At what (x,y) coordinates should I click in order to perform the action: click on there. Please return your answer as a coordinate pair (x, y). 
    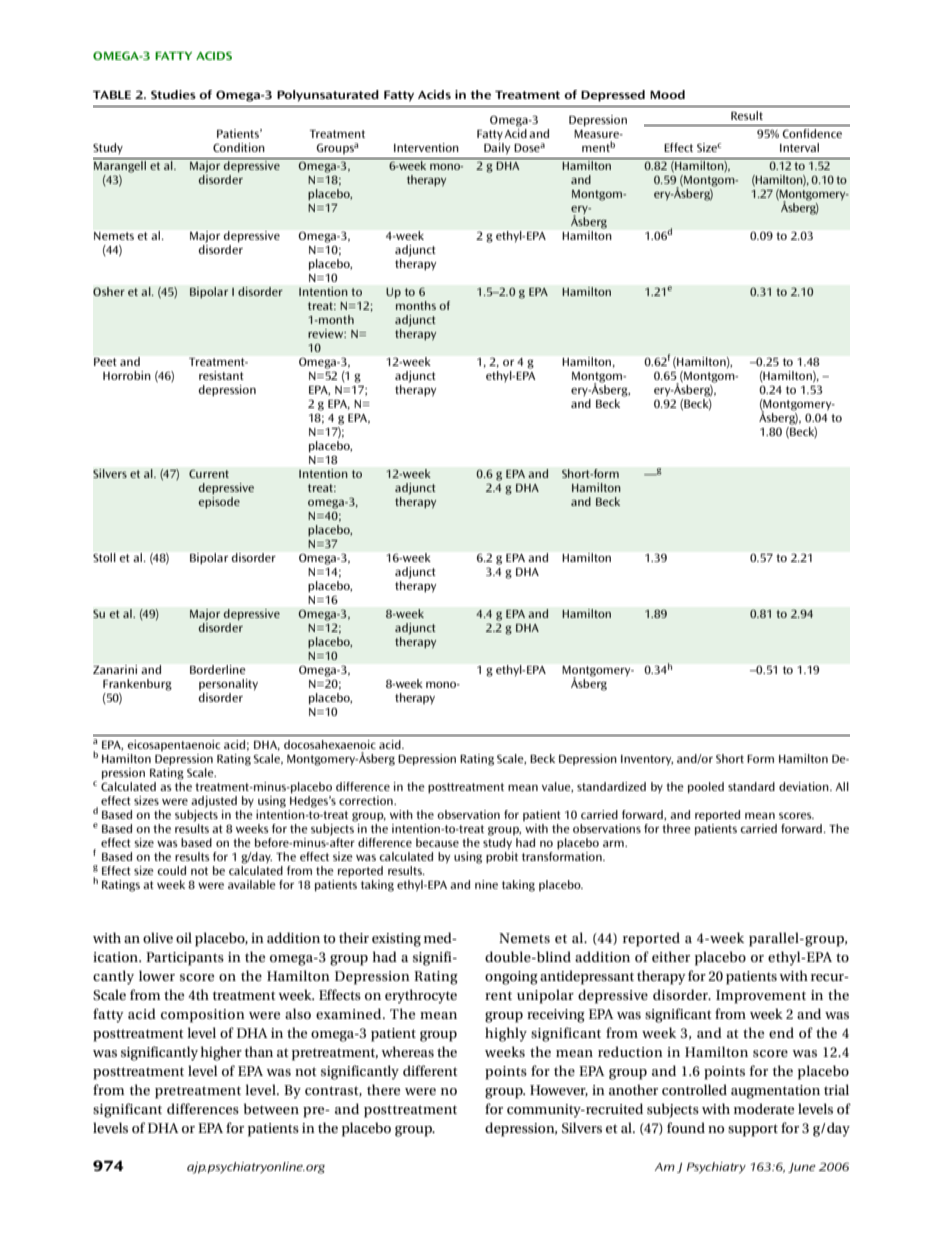
    Looking at the image, I should click on (383, 1089).
